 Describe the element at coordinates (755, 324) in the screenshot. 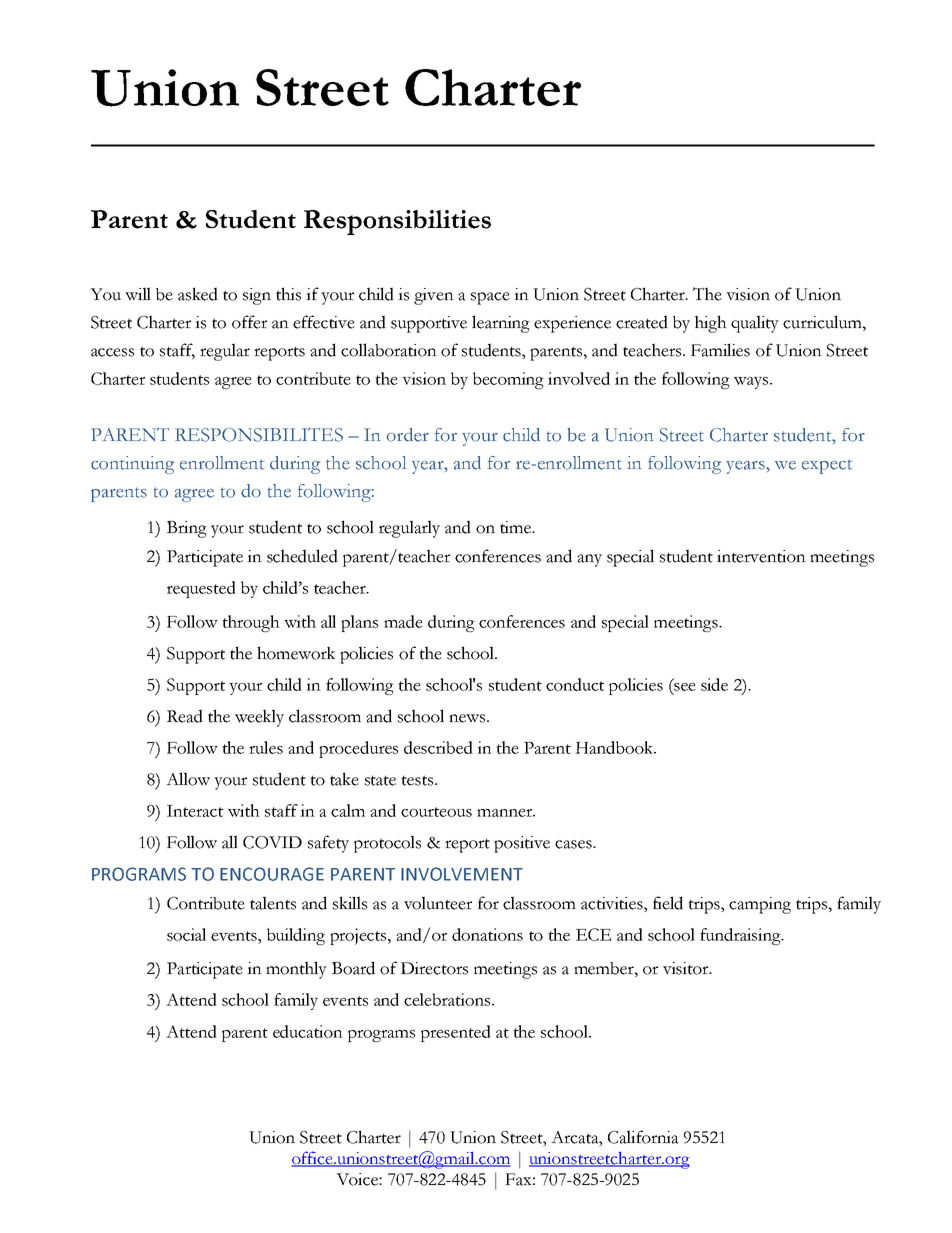

I see `quality` at that location.
